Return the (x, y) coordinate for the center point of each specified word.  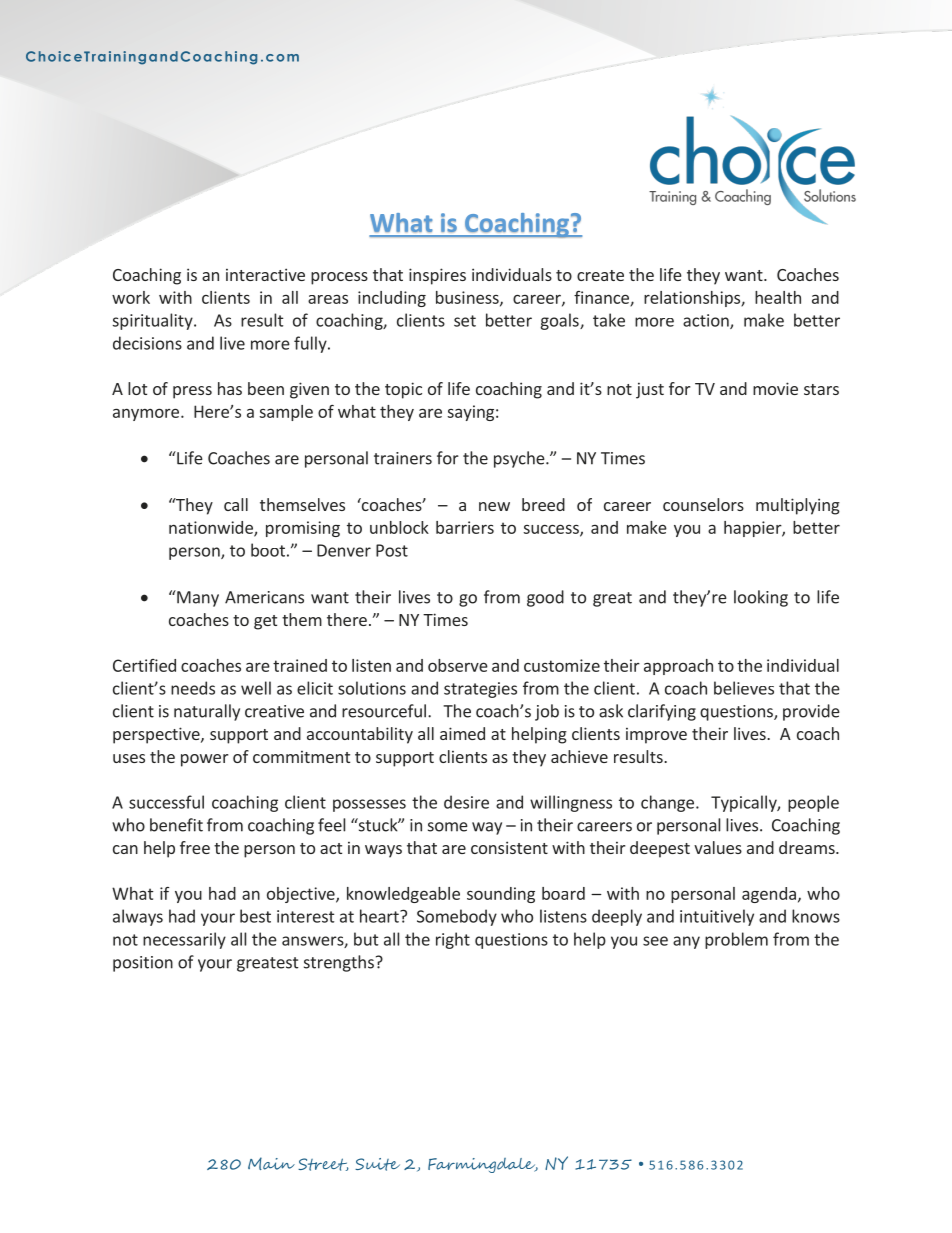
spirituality (154, 321)
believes (744, 688)
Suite (377, 1164)
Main (271, 1163)
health (778, 297)
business (468, 298)
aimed (462, 733)
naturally (207, 712)
